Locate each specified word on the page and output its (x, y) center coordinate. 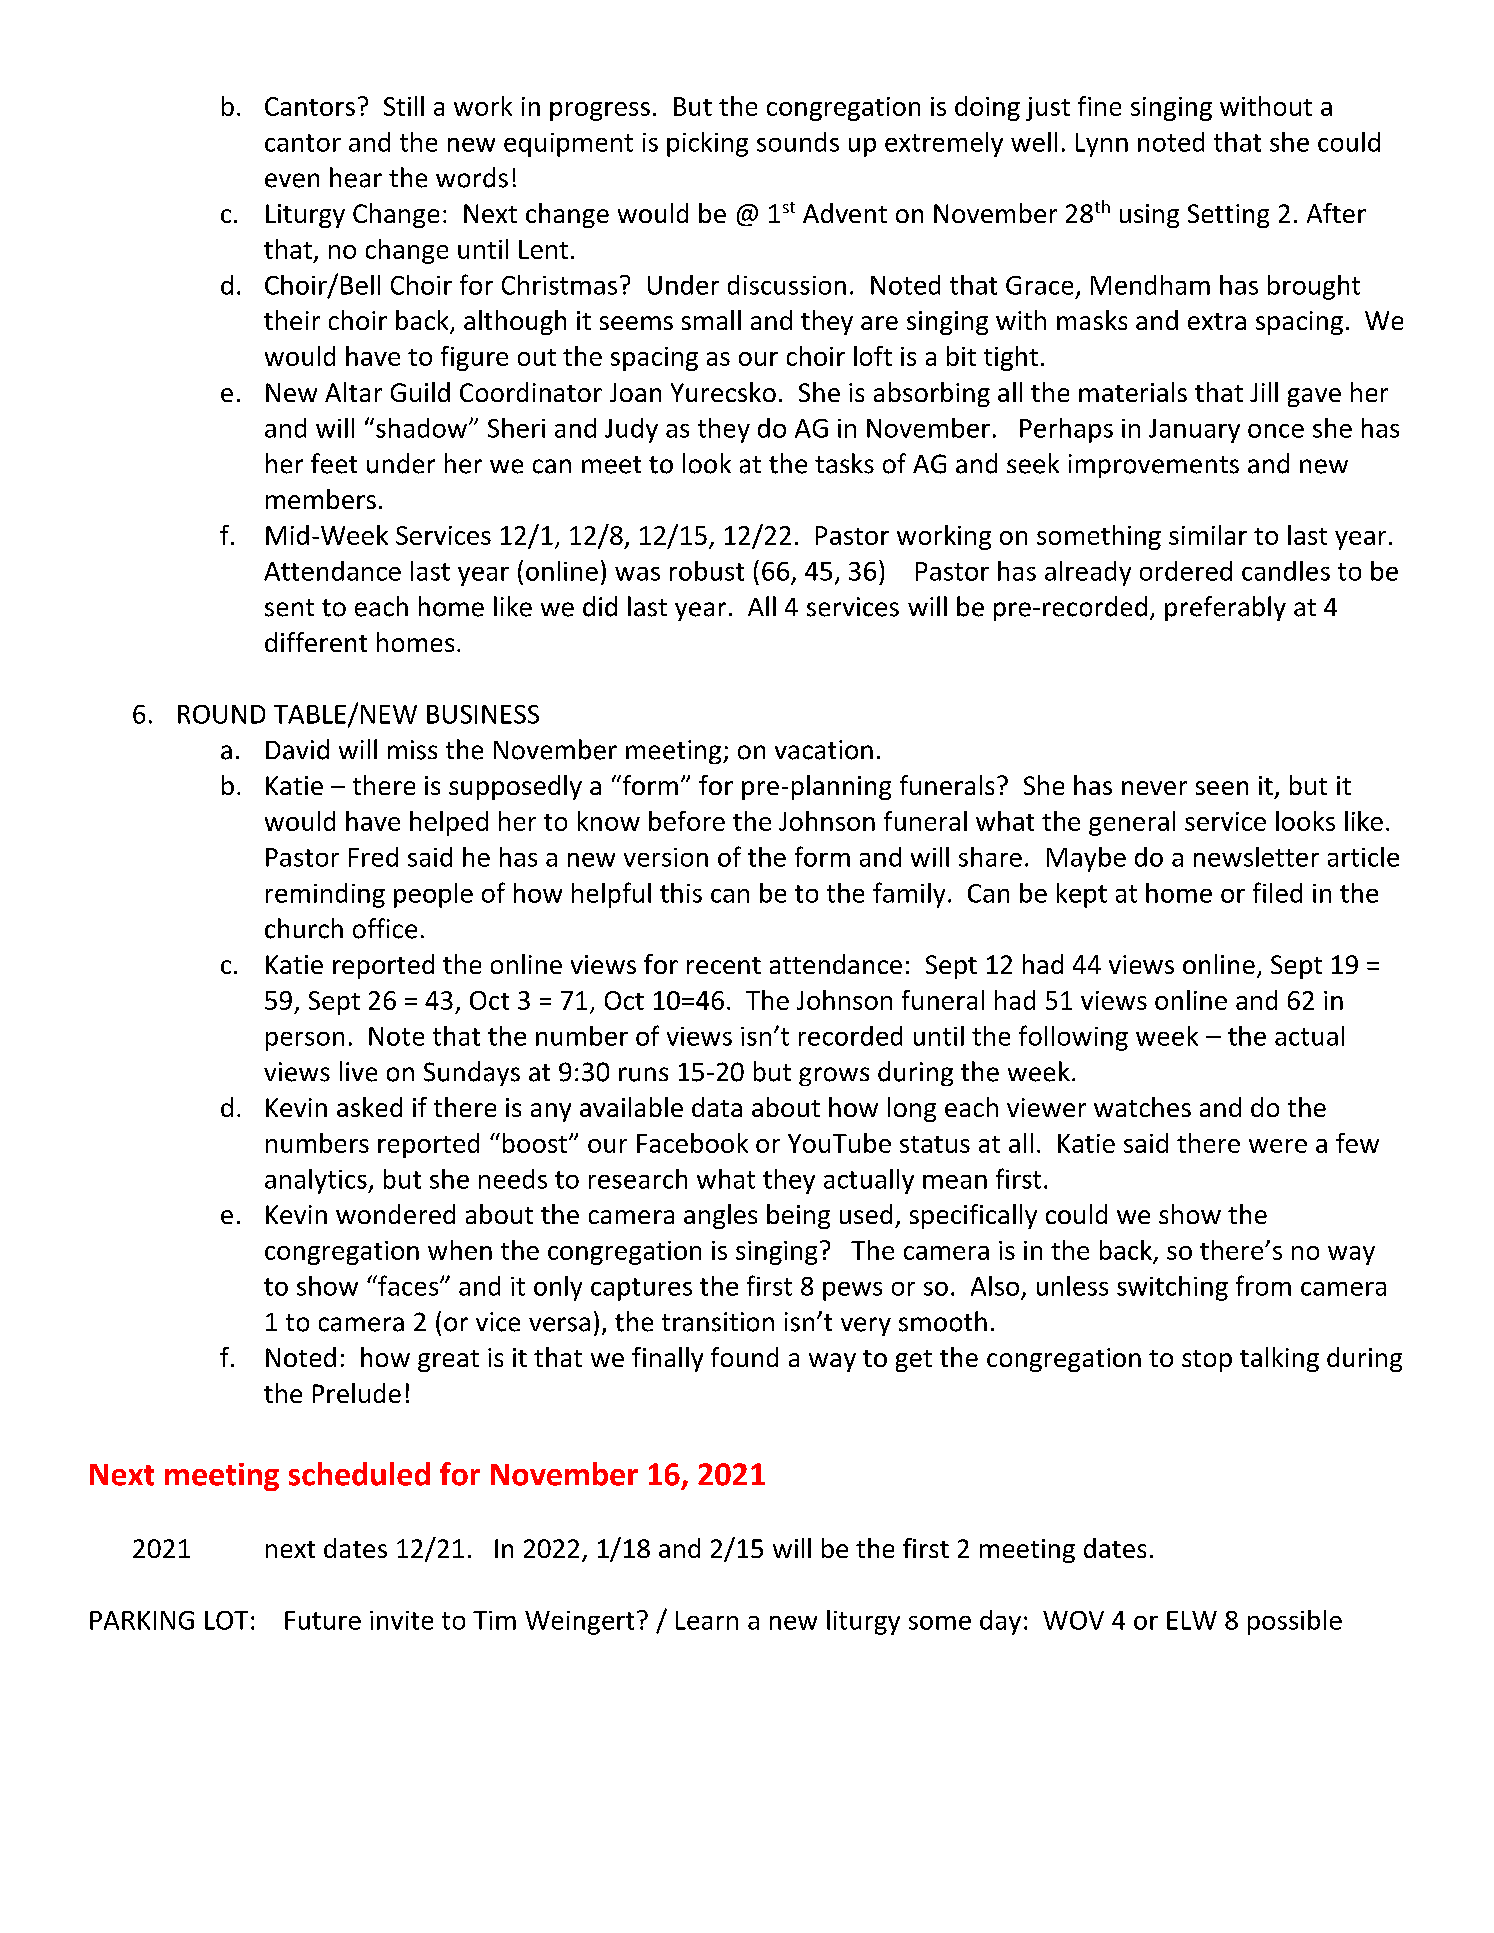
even (292, 180)
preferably (1225, 608)
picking (707, 144)
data (717, 1107)
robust (707, 571)
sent (289, 608)
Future (323, 1620)
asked (369, 1107)
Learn (707, 1620)
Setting (1228, 216)
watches (1142, 1107)
